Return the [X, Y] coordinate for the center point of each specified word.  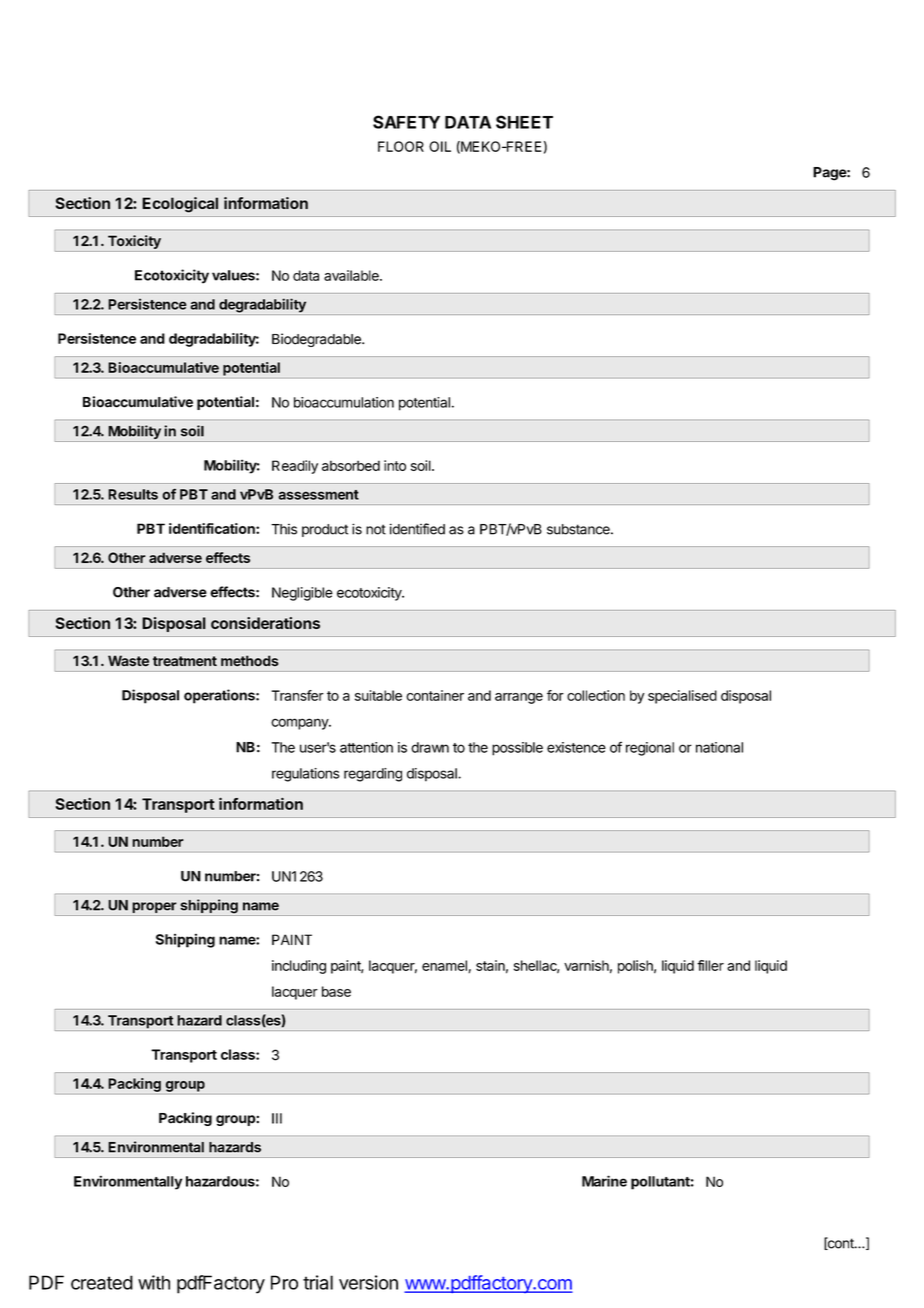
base [336, 991]
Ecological [180, 205]
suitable [378, 695]
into [395, 465]
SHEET [524, 122]
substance [579, 529]
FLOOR [401, 146]
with [154, 1282]
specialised [682, 697]
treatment [185, 661]
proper [154, 909]
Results [133, 494]
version [368, 1282]
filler [710, 965]
